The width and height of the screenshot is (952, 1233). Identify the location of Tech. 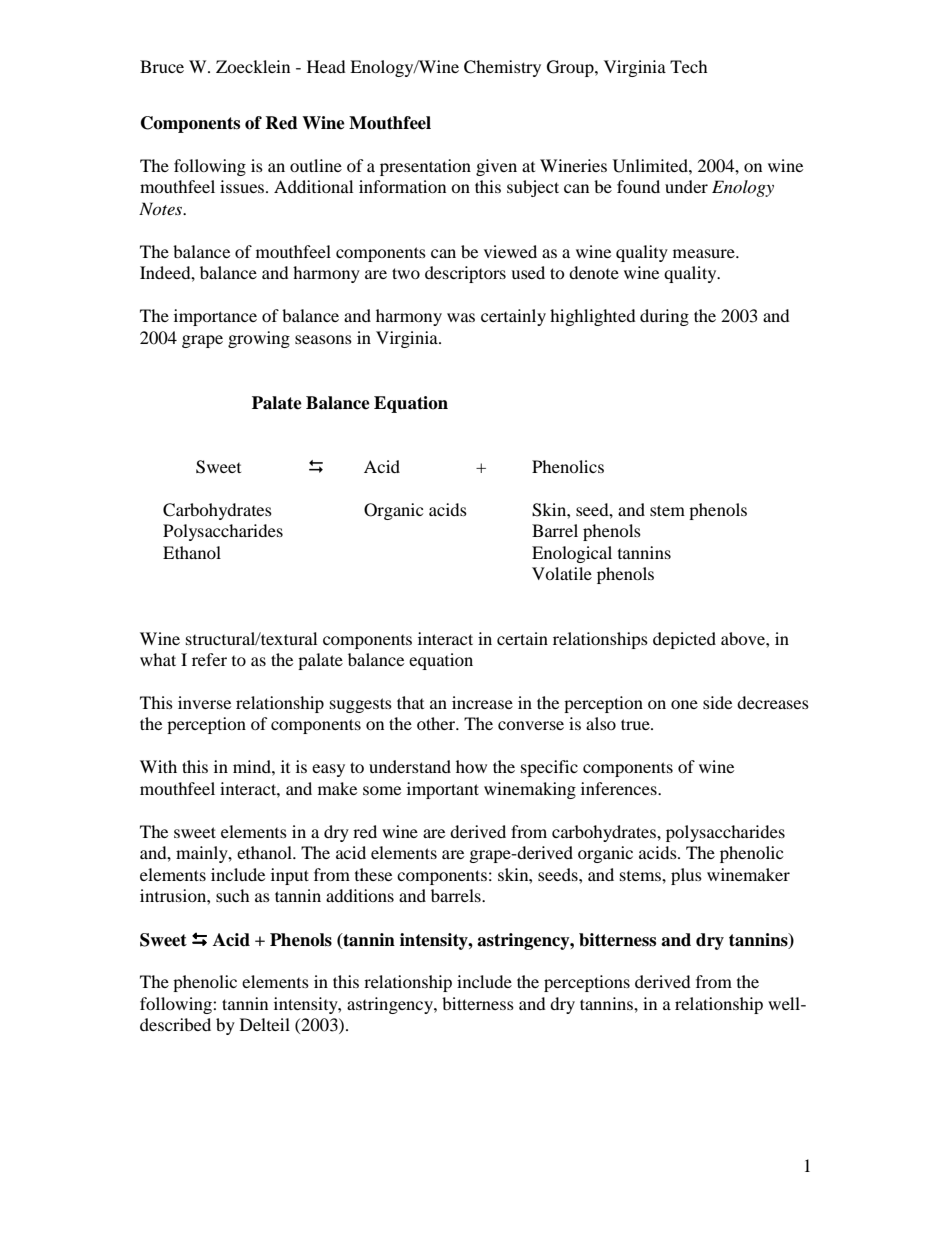
(689, 66).
